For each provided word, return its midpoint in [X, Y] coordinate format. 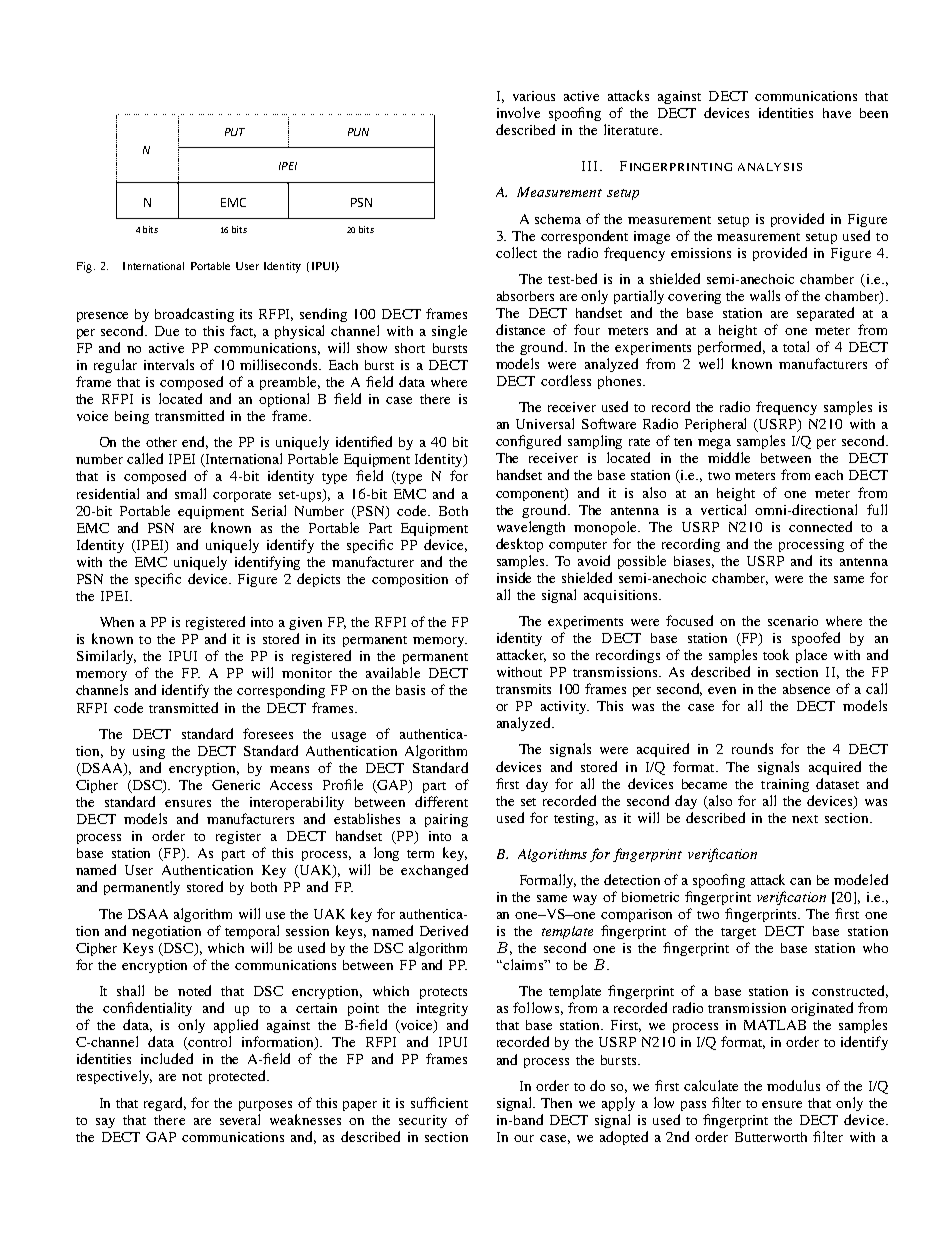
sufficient [439, 1102]
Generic [236, 785]
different [441, 801]
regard [165, 1104]
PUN [358, 132]
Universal [545, 423]
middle [729, 457]
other [161, 442]
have [837, 113]
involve [518, 112]
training [785, 785]
